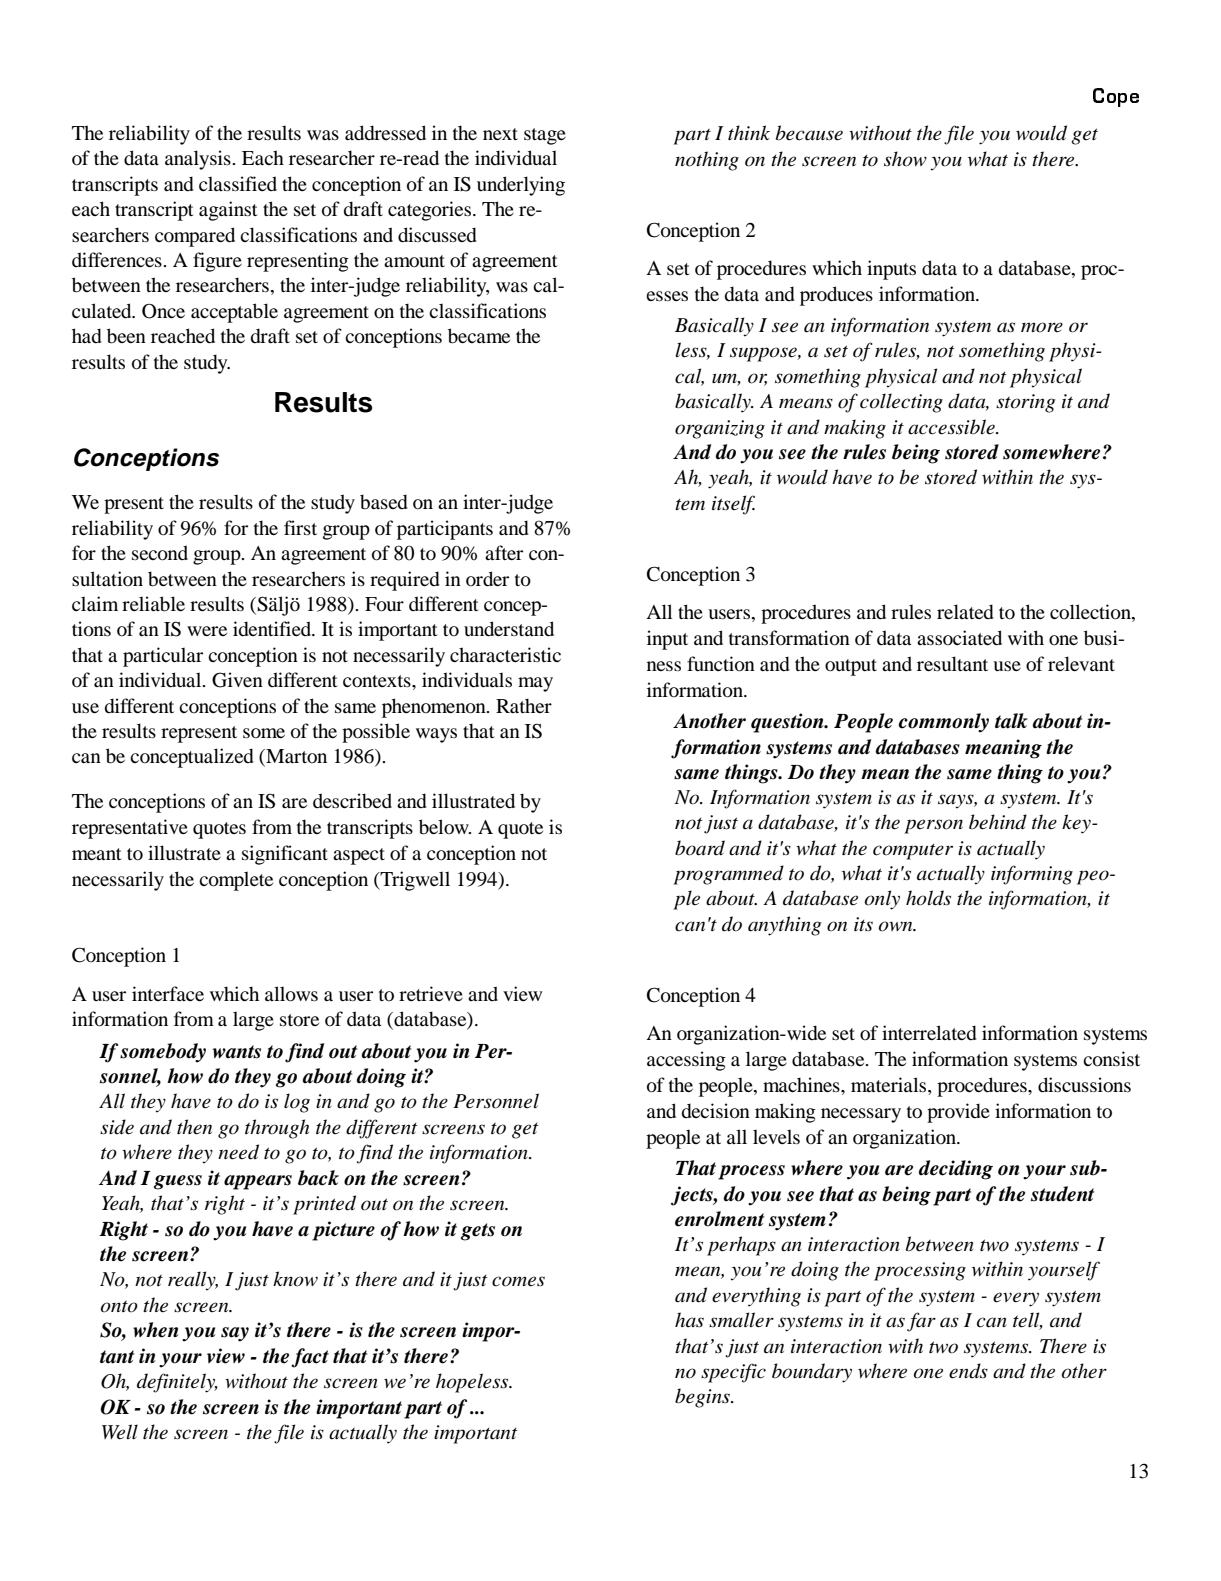 Image resolution: width=1221 pixels, height=1581 pixels. I want to click on analysis, so click(199, 160).
